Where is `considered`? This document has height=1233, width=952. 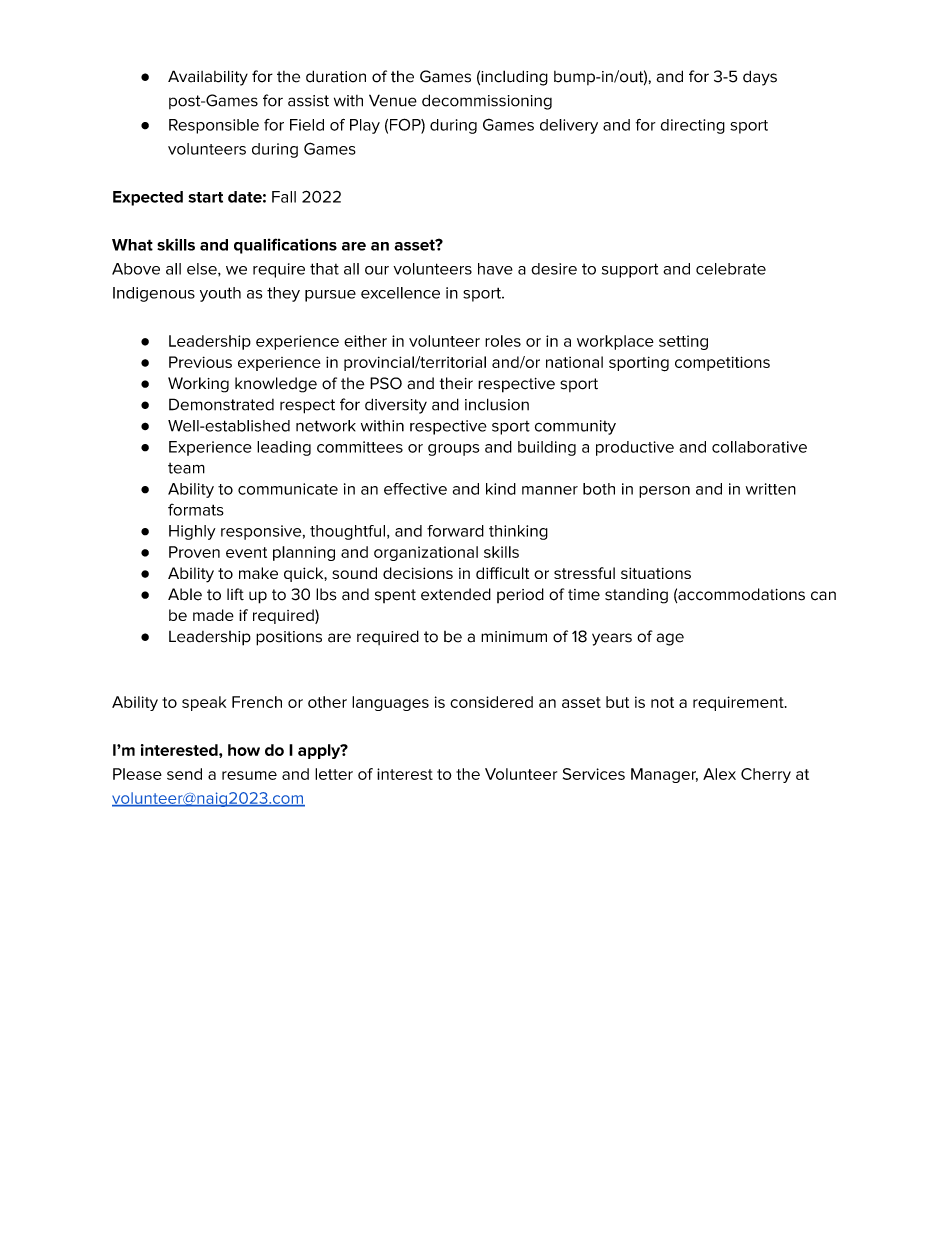 considered is located at coordinates (491, 702).
